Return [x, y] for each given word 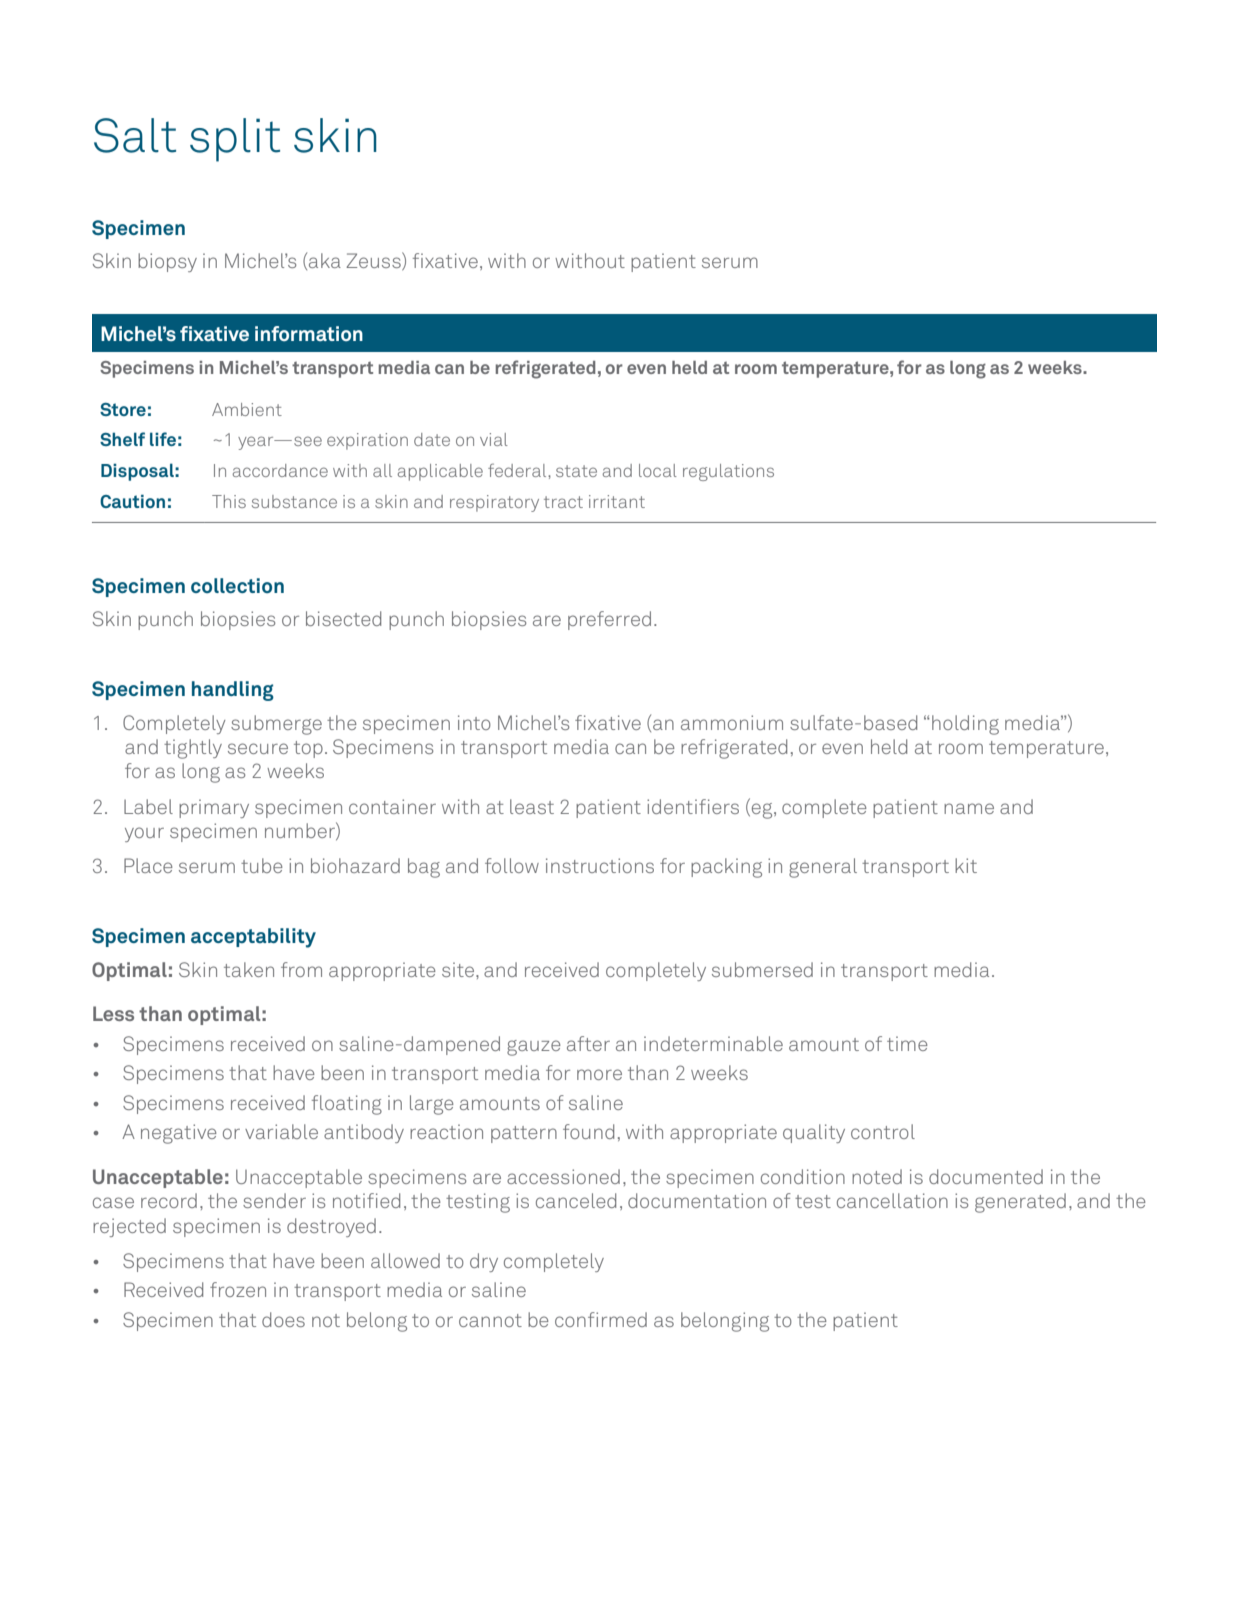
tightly [193, 749]
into [474, 722]
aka [325, 260]
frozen [238, 1289]
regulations [728, 472]
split [235, 140]
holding [965, 725]
